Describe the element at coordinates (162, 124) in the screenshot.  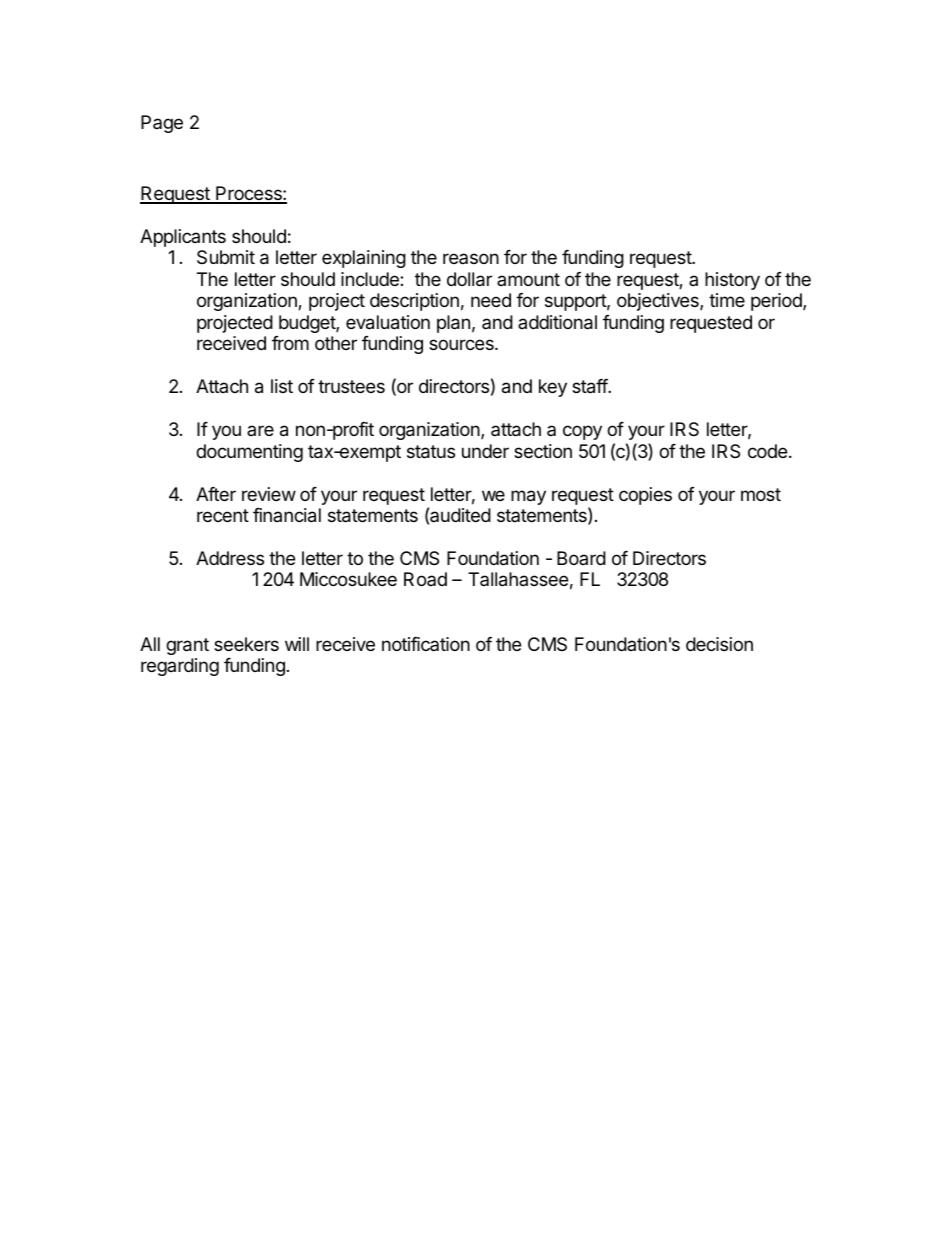
I see `Page` at that location.
